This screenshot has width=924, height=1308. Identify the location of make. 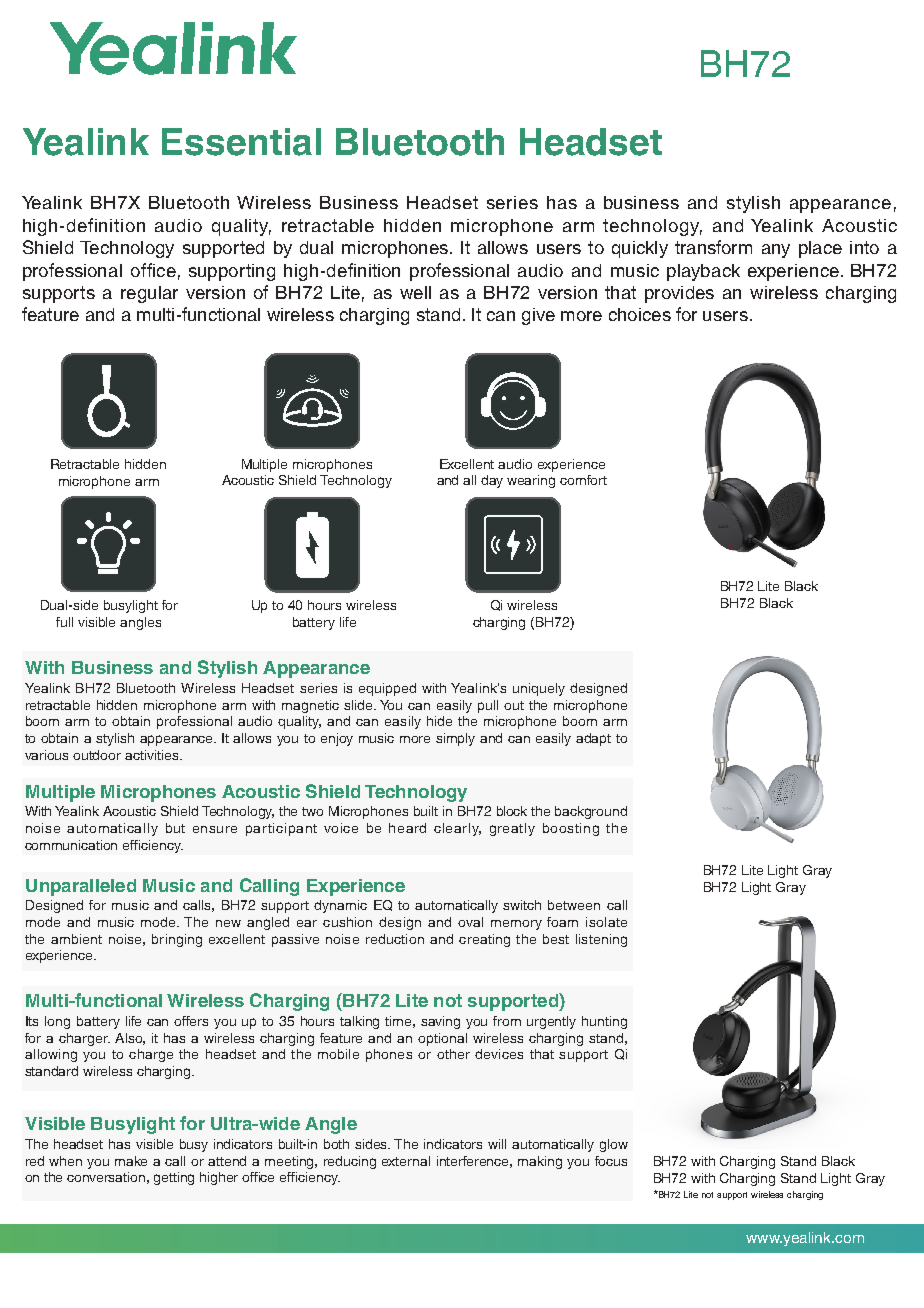
(131, 1161).
